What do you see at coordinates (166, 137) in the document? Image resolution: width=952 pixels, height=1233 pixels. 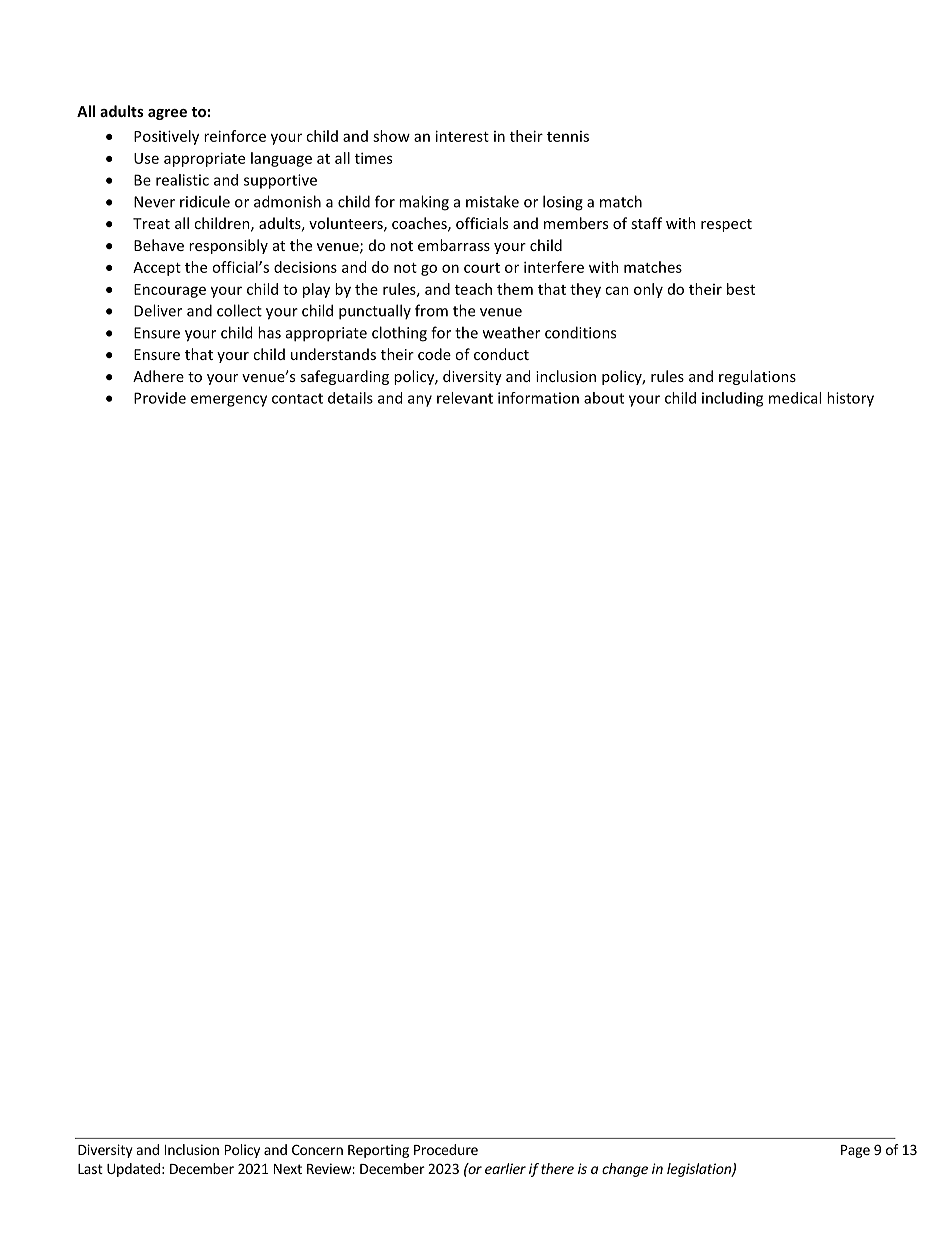 I see `Positively` at bounding box center [166, 137].
